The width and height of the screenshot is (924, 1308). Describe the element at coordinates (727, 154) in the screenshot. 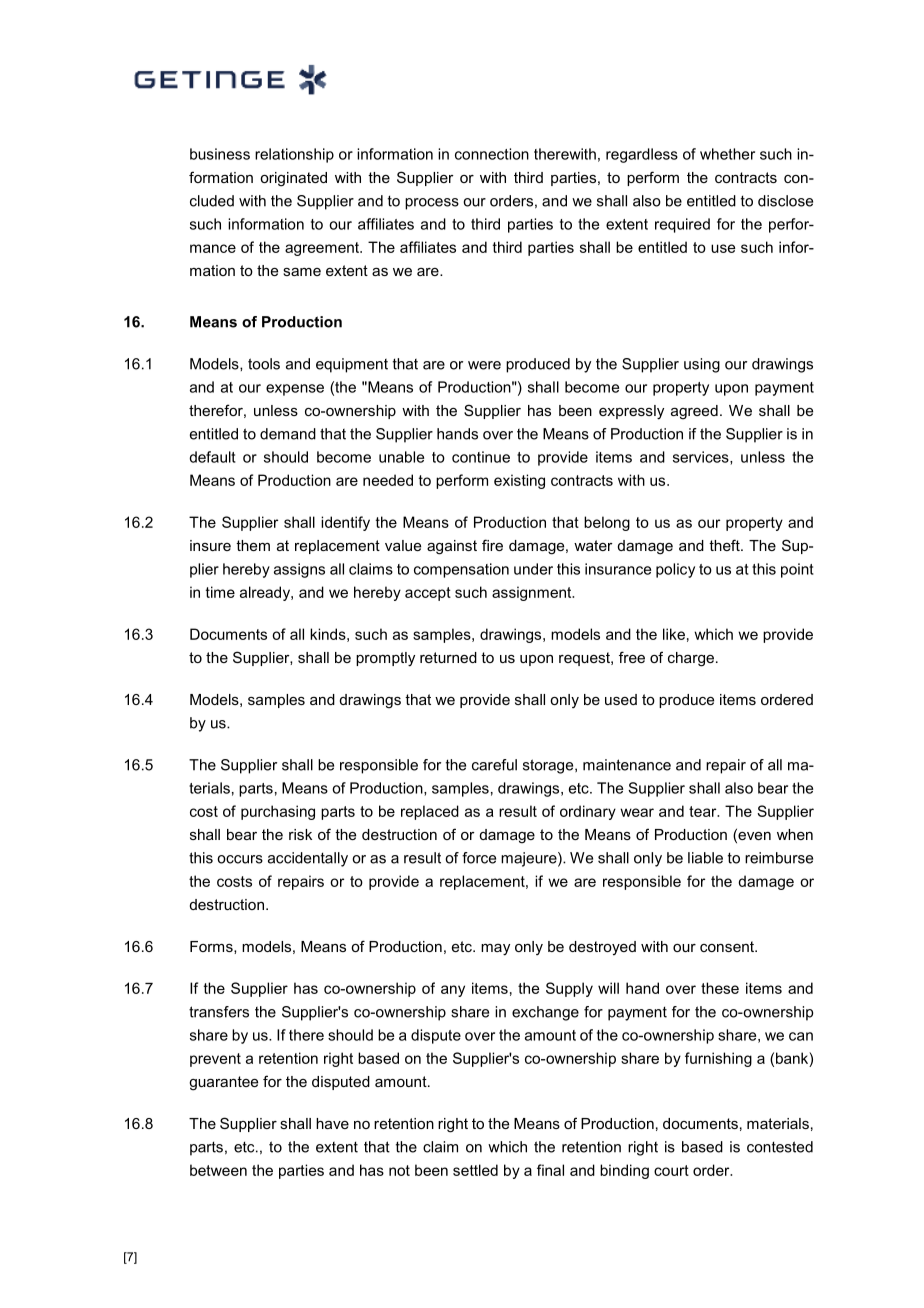

I see `whether` at that location.
